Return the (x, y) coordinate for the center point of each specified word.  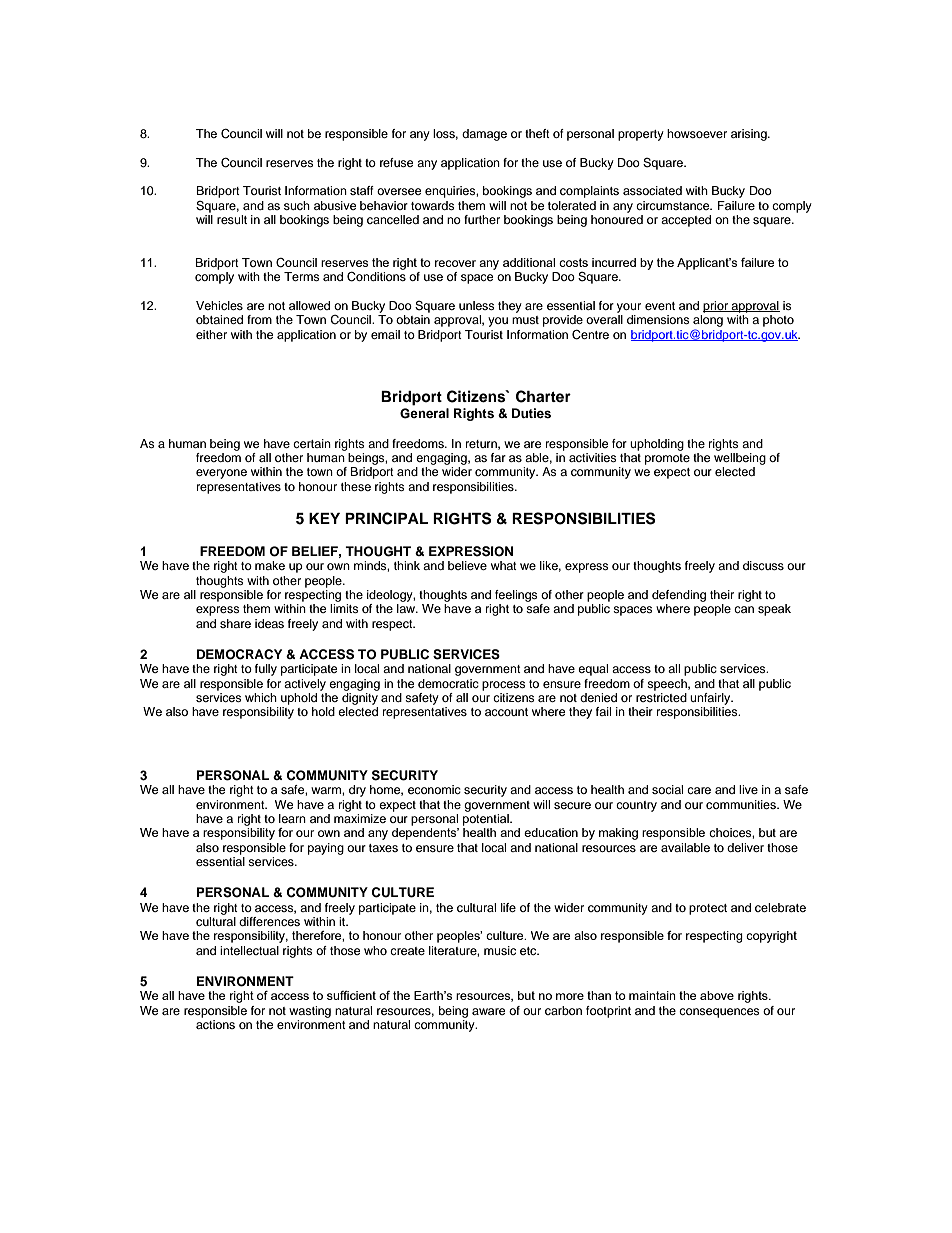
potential (487, 820)
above (717, 995)
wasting (310, 1012)
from (259, 319)
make (270, 565)
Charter (543, 396)
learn (292, 818)
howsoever (697, 133)
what (504, 565)
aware (489, 1011)
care (699, 790)
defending (679, 596)
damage (484, 135)
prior (717, 307)
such (297, 205)
